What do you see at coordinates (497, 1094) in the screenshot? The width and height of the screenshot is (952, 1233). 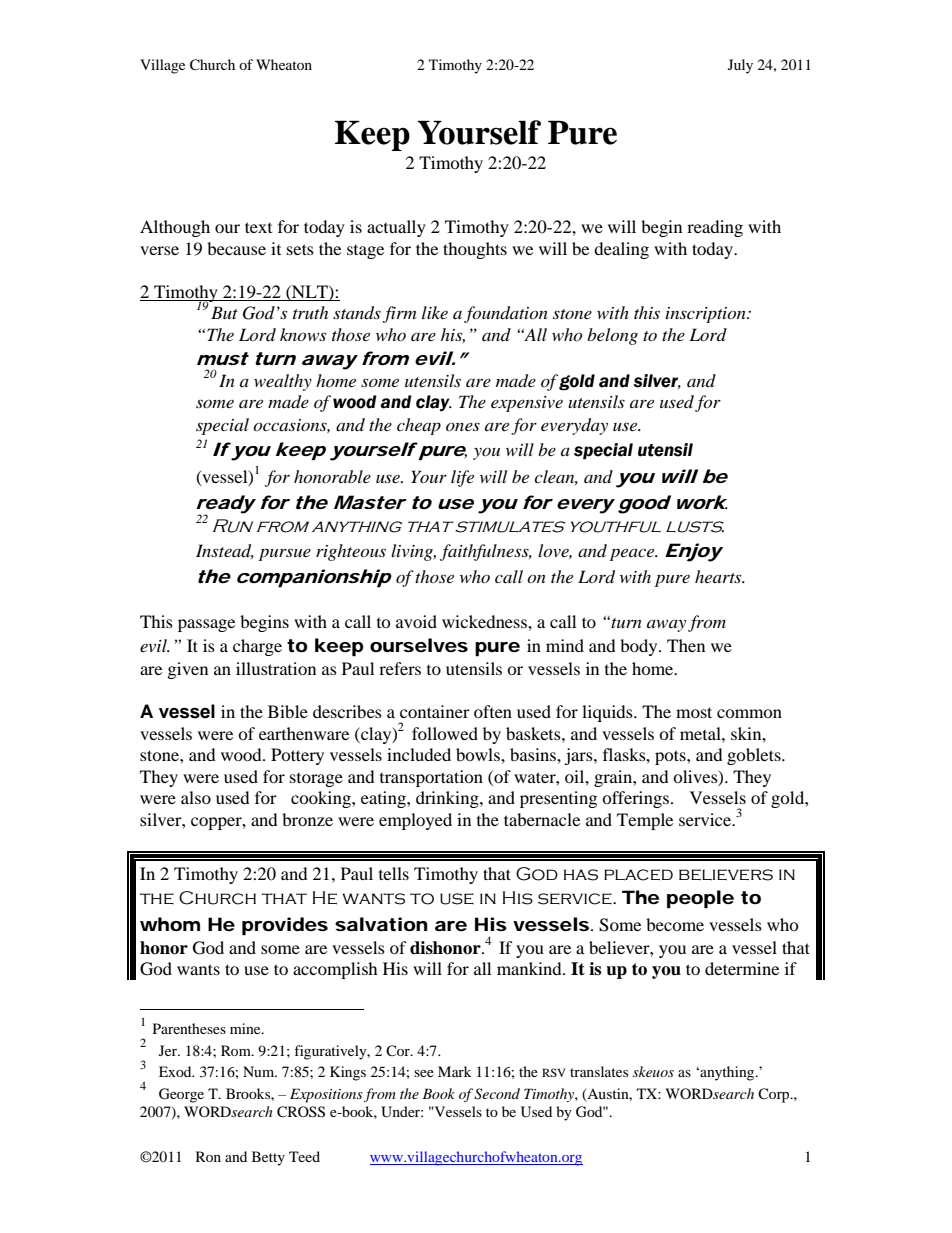 I see `Second` at bounding box center [497, 1094].
